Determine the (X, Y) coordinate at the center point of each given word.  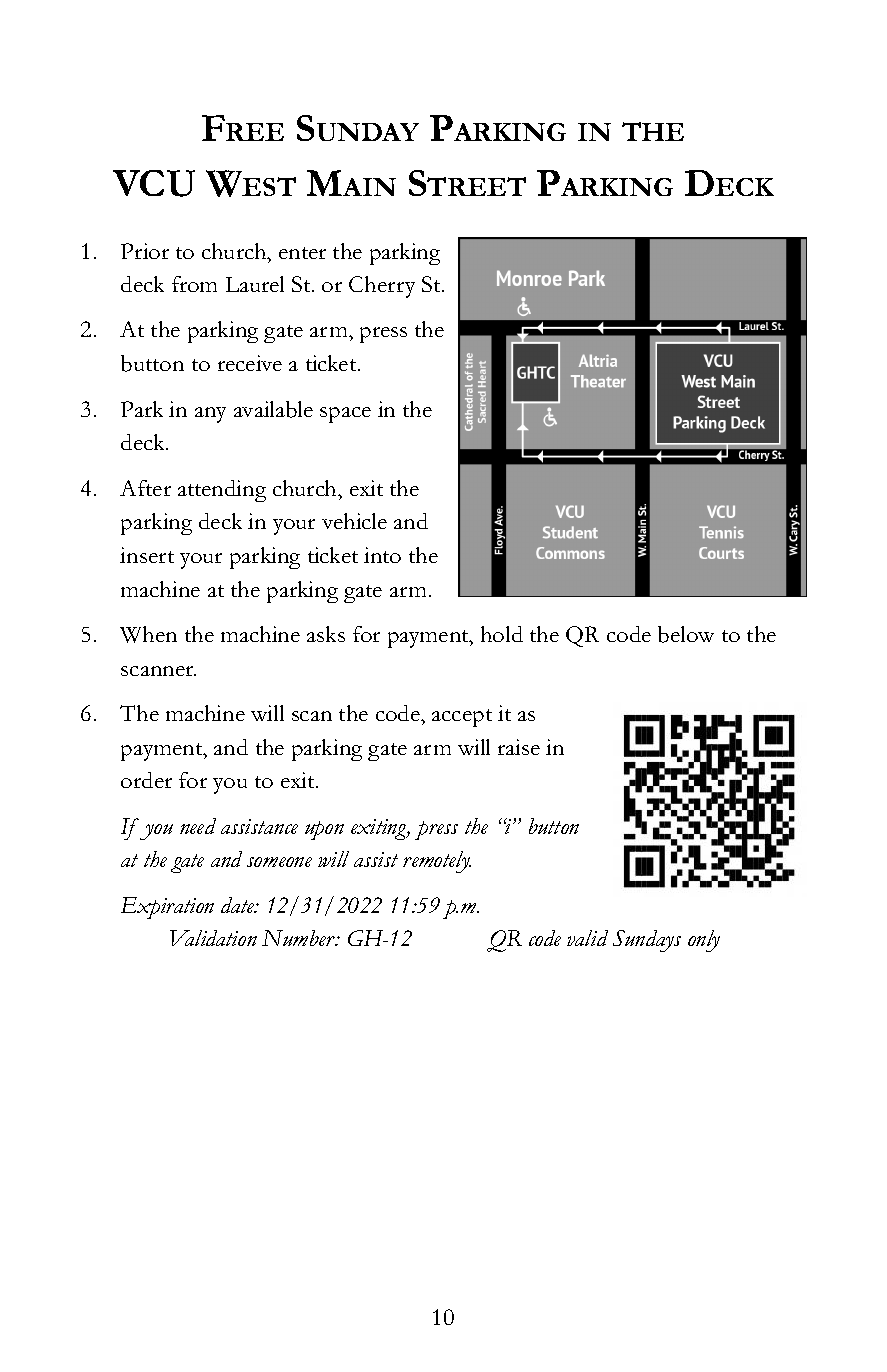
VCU (154, 183)
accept (462, 718)
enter (302, 253)
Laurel (255, 284)
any (210, 415)
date (239, 905)
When (148, 634)
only (704, 941)
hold (502, 634)
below (686, 634)
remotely (437, 862)
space (345, 415)
